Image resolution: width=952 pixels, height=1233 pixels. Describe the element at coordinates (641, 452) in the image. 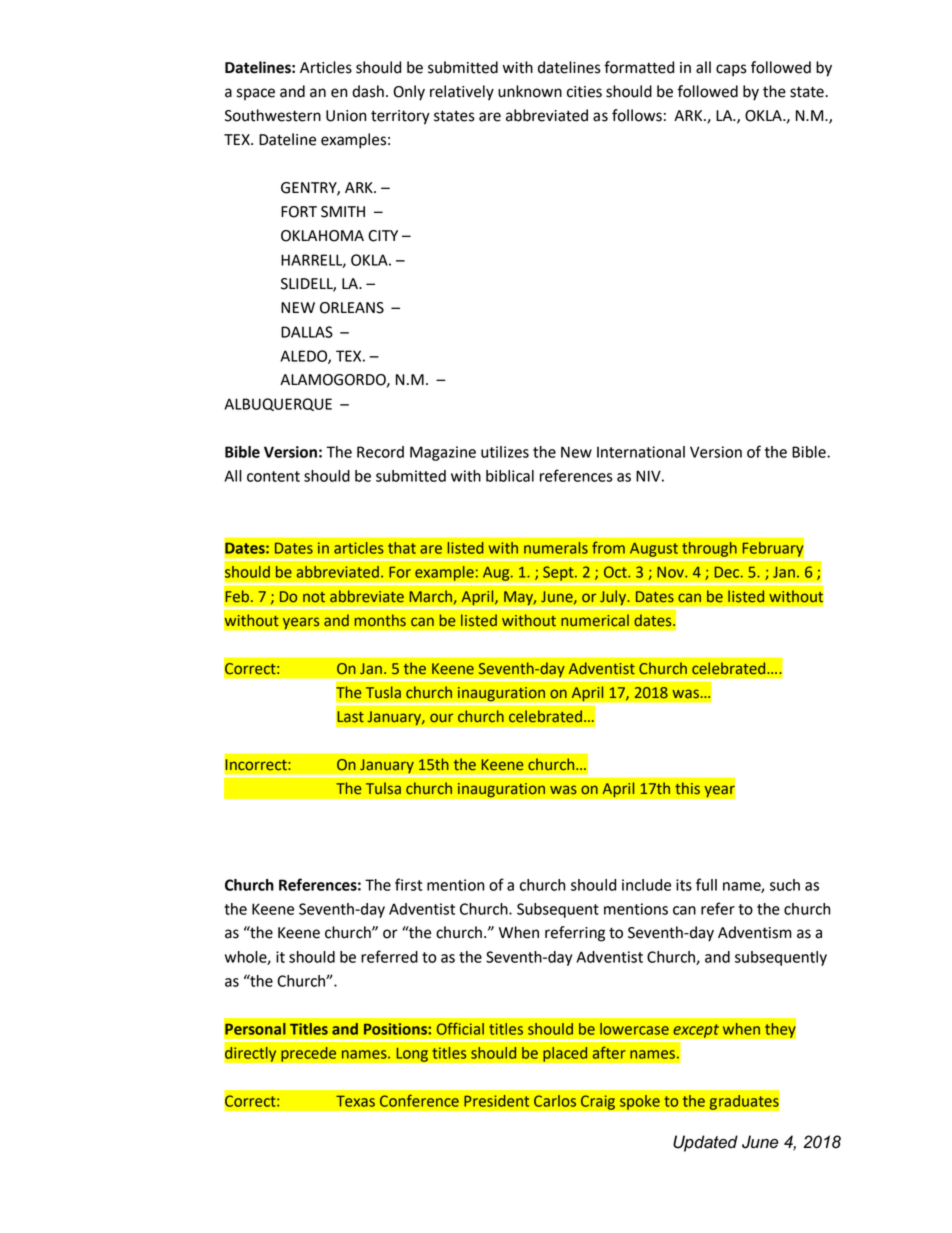

I see `International` at that location.
